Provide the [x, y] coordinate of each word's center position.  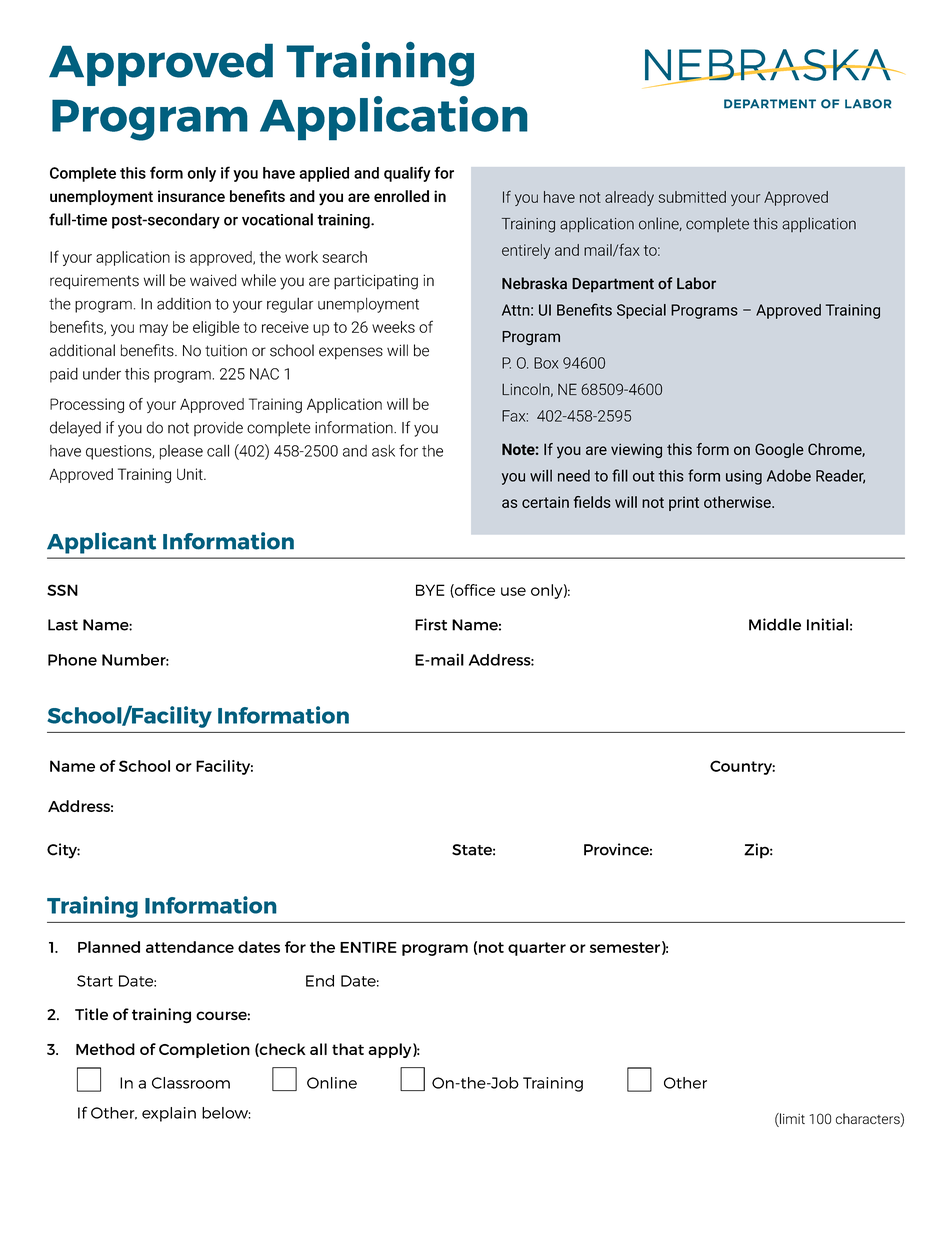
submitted [692, 197]
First [431, 624]
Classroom [191, 1083]
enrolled [401, 196]
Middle [775, 624]
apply [391, 1050]
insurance [191, 196]
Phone [72, 660]
